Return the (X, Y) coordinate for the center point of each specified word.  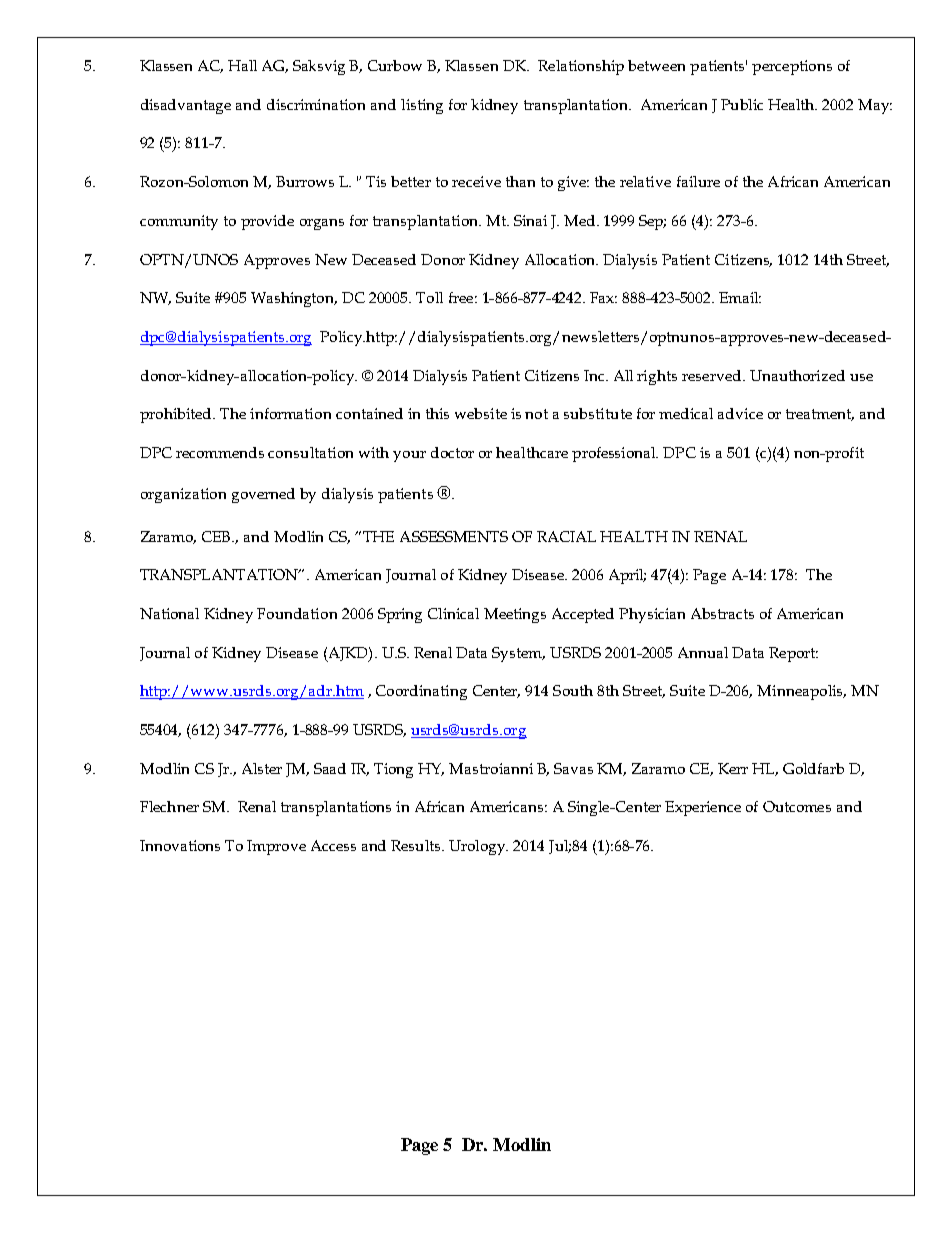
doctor (452, 452)
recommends (220, 452)
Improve (276, 847)
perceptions (792, 67)
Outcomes (797, 806)
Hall (242, 65)
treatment (820, 415)
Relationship (581, 67)
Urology (478, 847)
